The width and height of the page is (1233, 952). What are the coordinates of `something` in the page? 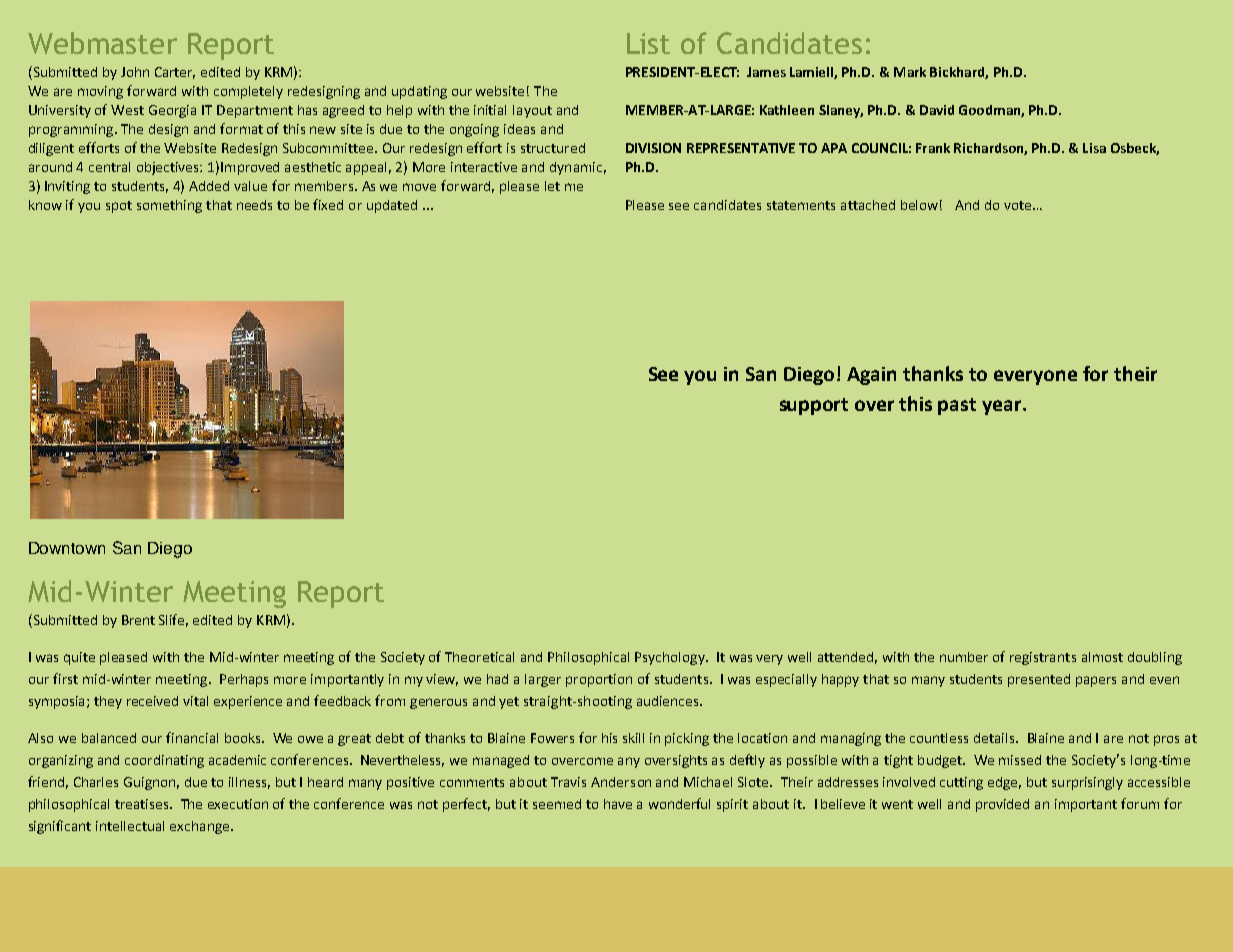 It's located at (169, 206).
